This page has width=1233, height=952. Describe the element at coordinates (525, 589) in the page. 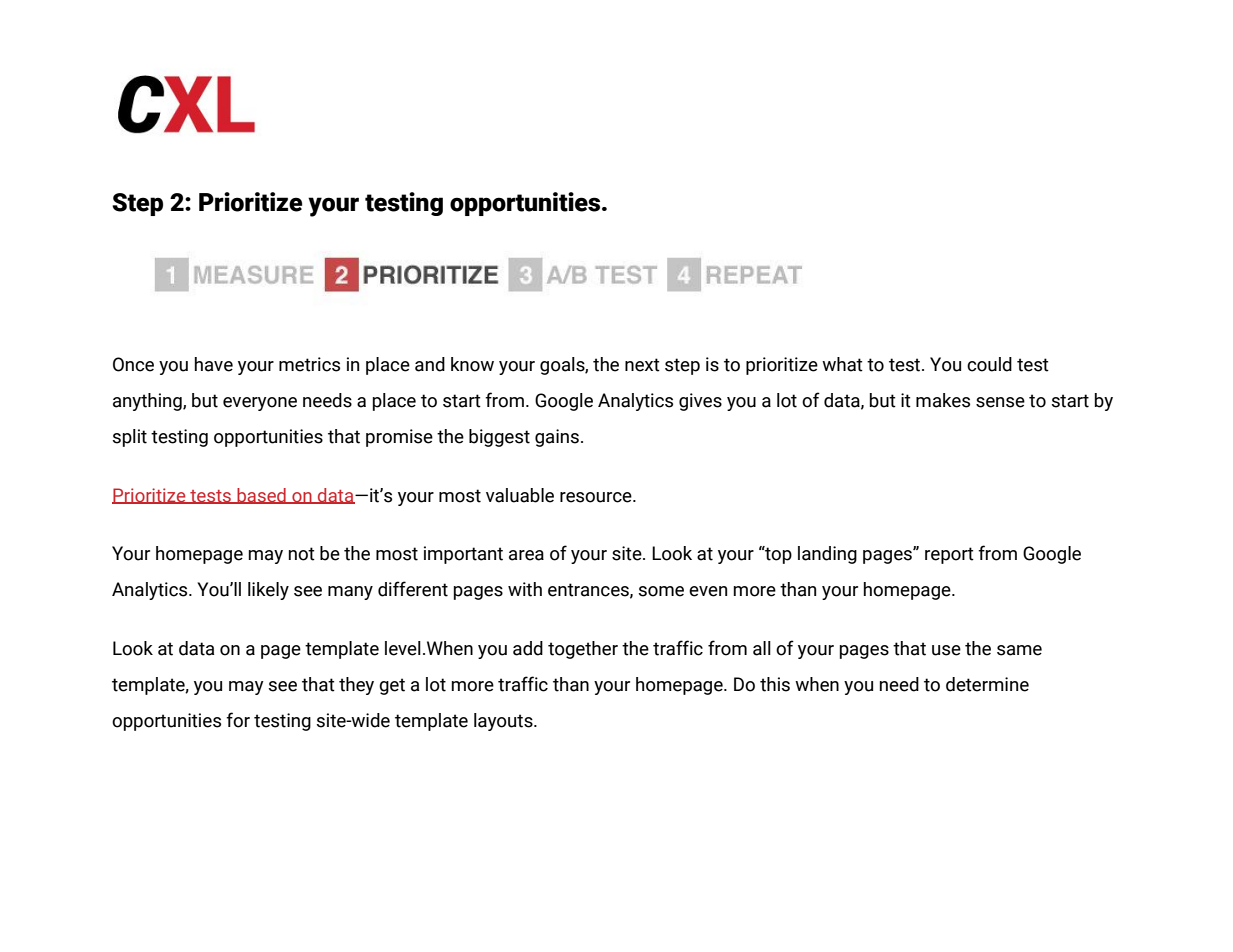

I see `with` at that location.
